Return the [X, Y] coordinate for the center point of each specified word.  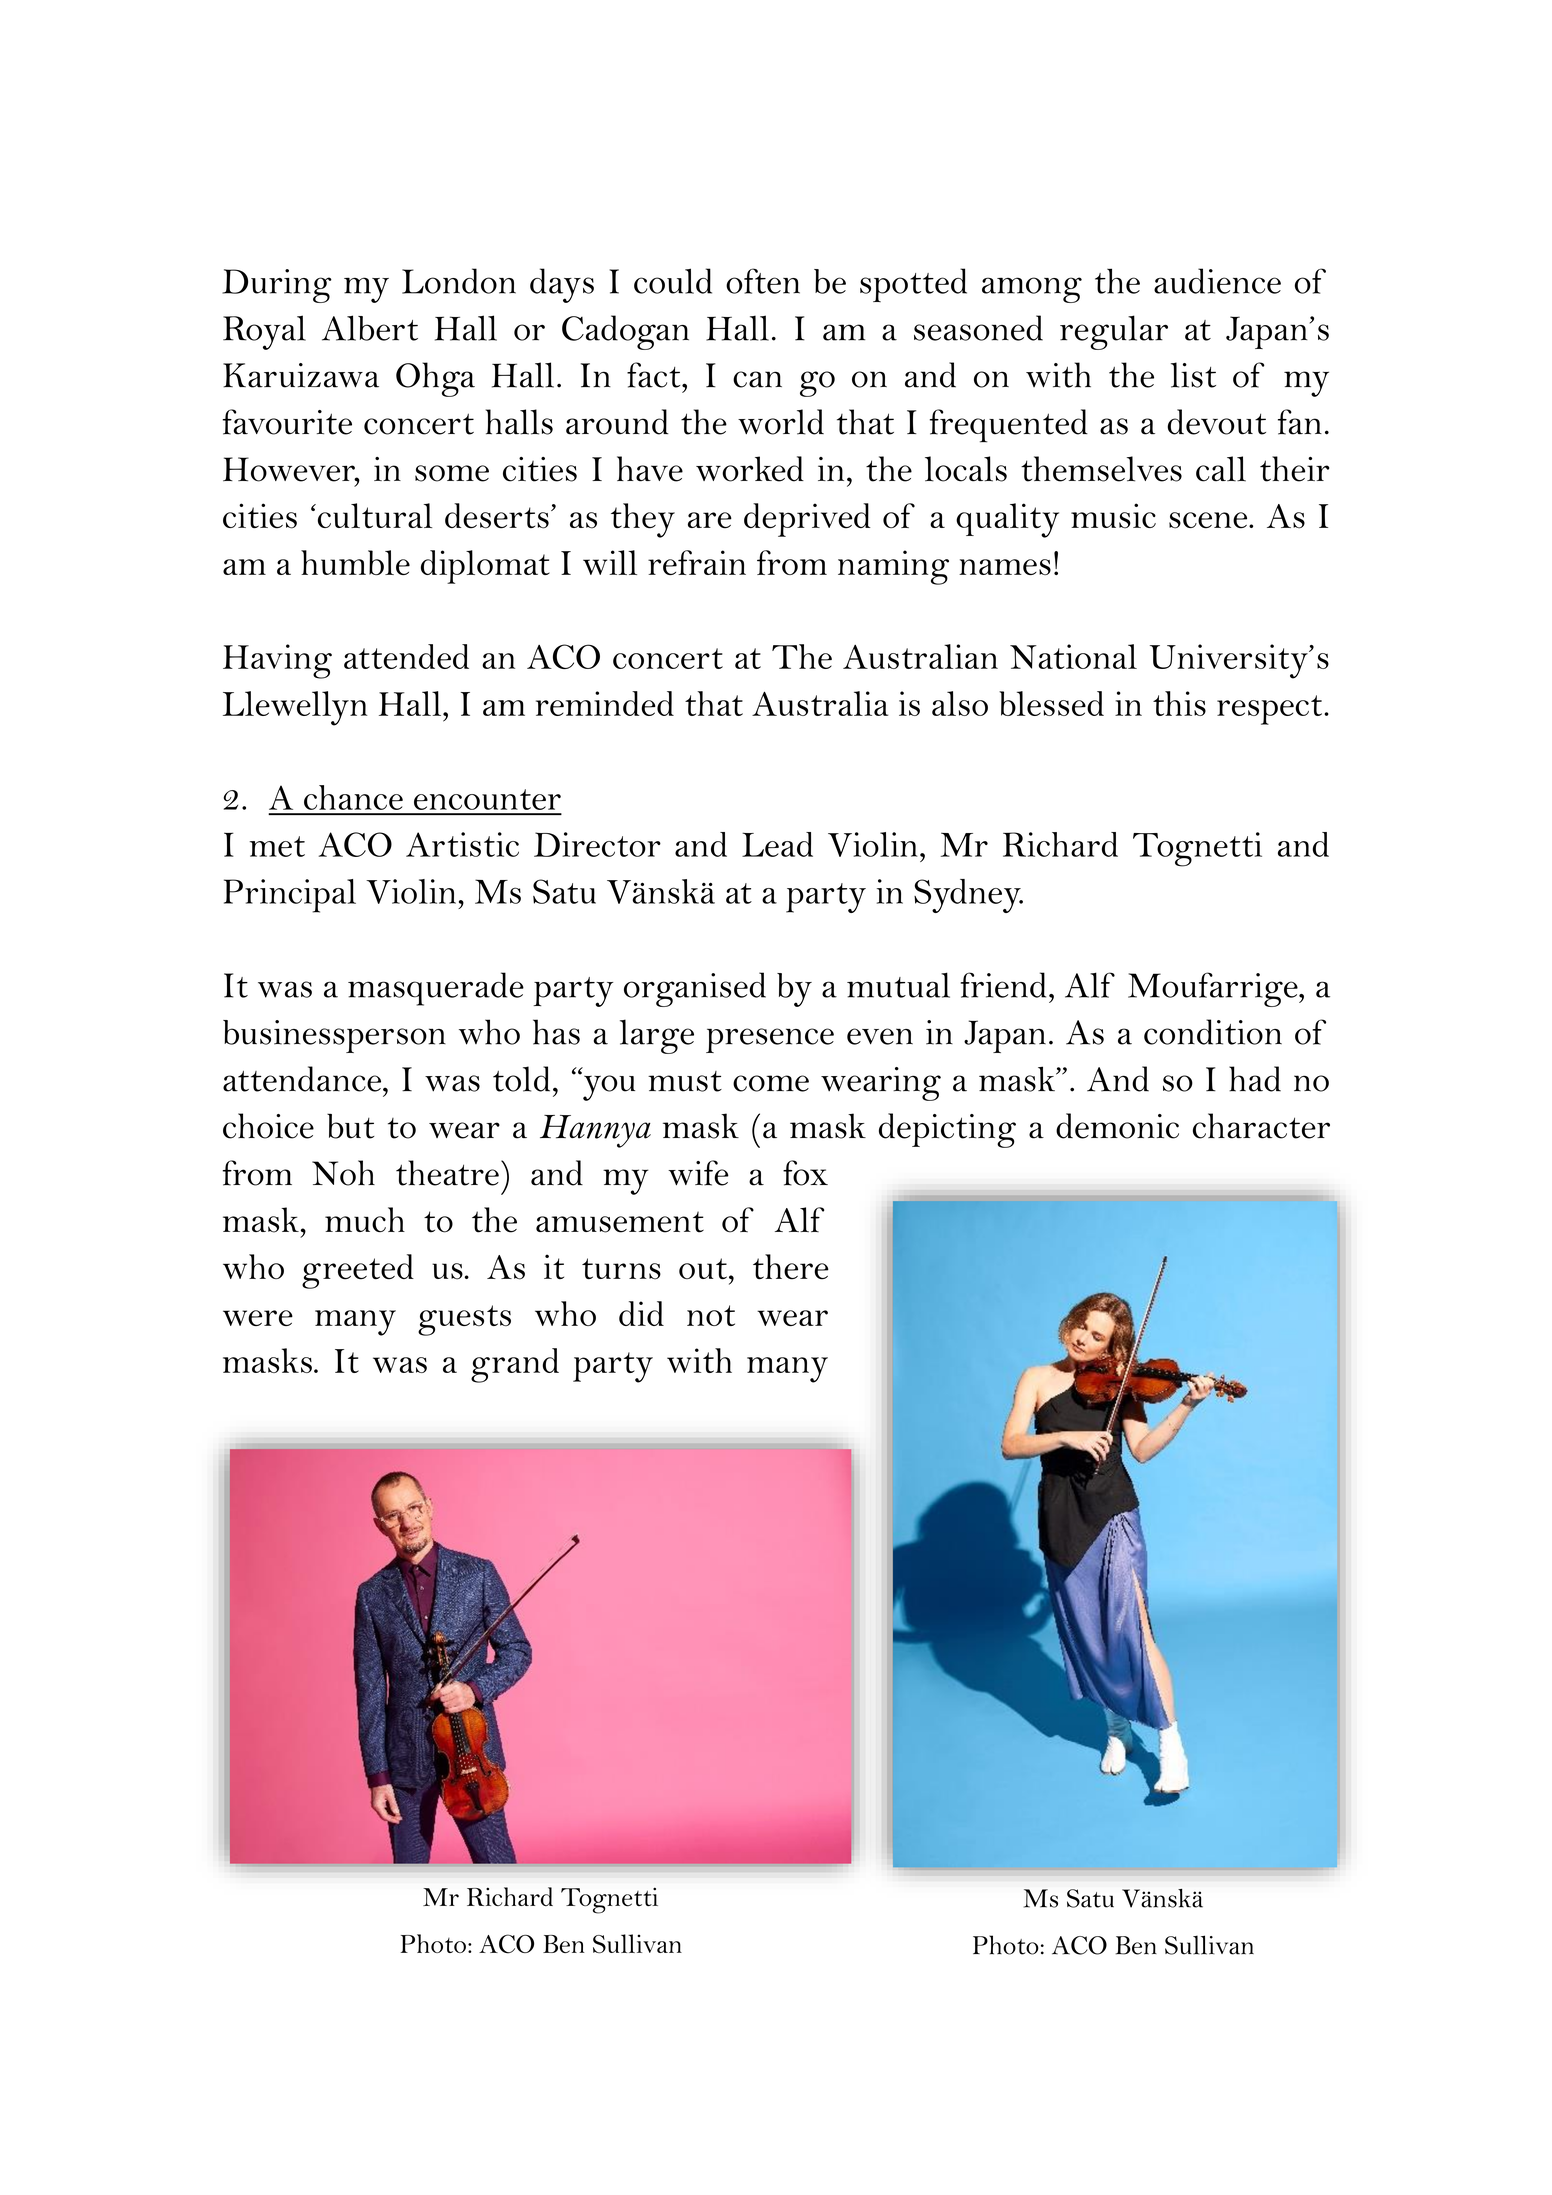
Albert [370, 328]
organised [695, 989]
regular [1114, 332]
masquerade [436, 989]
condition [1213, 1032]
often [763, 281]
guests [464, 1320]
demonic [1117, 1126]
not [711, 1315]
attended [406, 656]
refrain [697, 562]
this [1179, 703]
